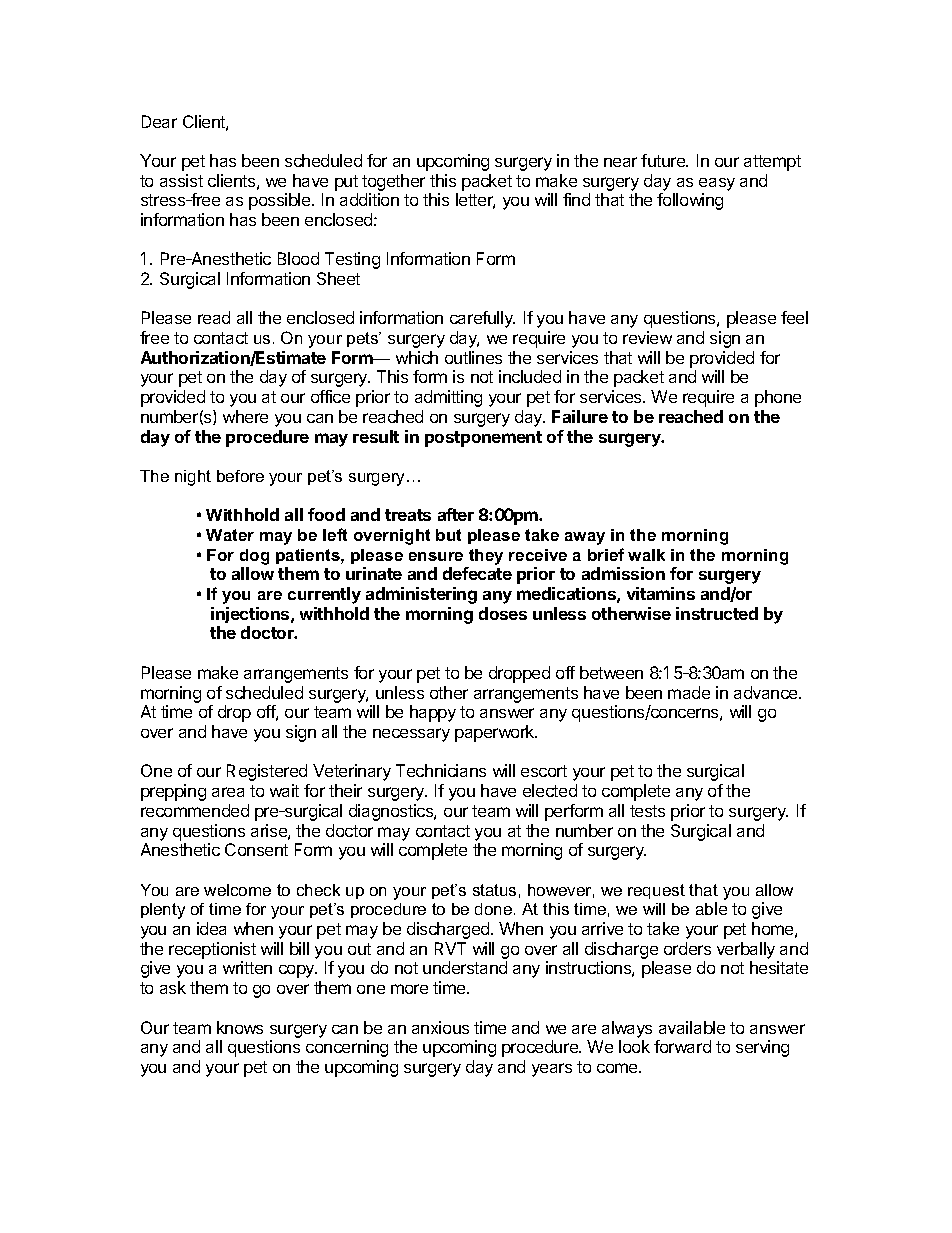 Image resolution: width=952 pixels, height=1233 pixels. Describe the element at coordinates (240, 1027) in the image. I see `knows` at that location.
